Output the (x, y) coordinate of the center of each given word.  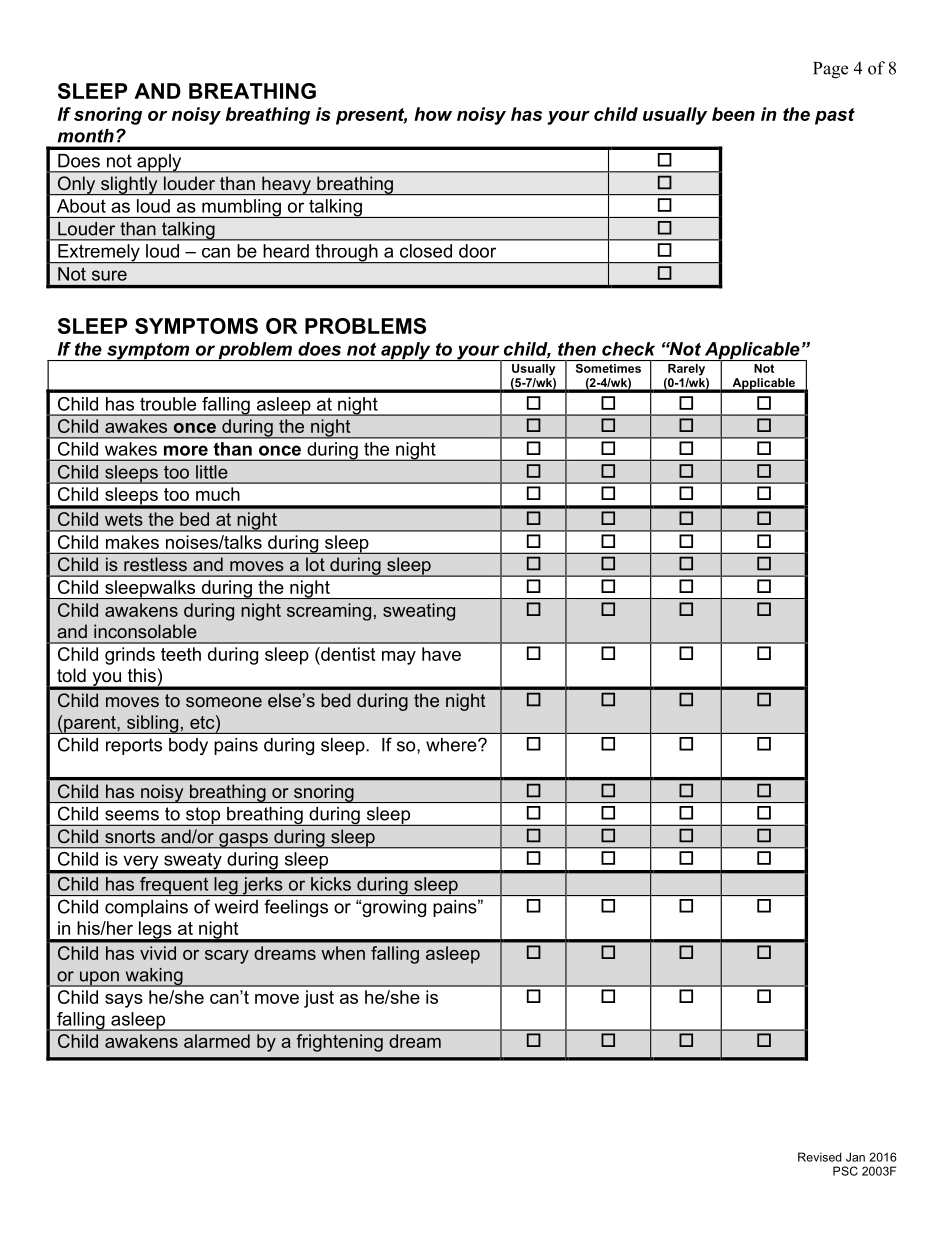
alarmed (217, 1041)
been (733, 114)
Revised (820, 1157)
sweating (419, 612)
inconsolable (145, 631)
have (441, 654)
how (433, 114)
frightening (339, 1043)
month (86, 136)
